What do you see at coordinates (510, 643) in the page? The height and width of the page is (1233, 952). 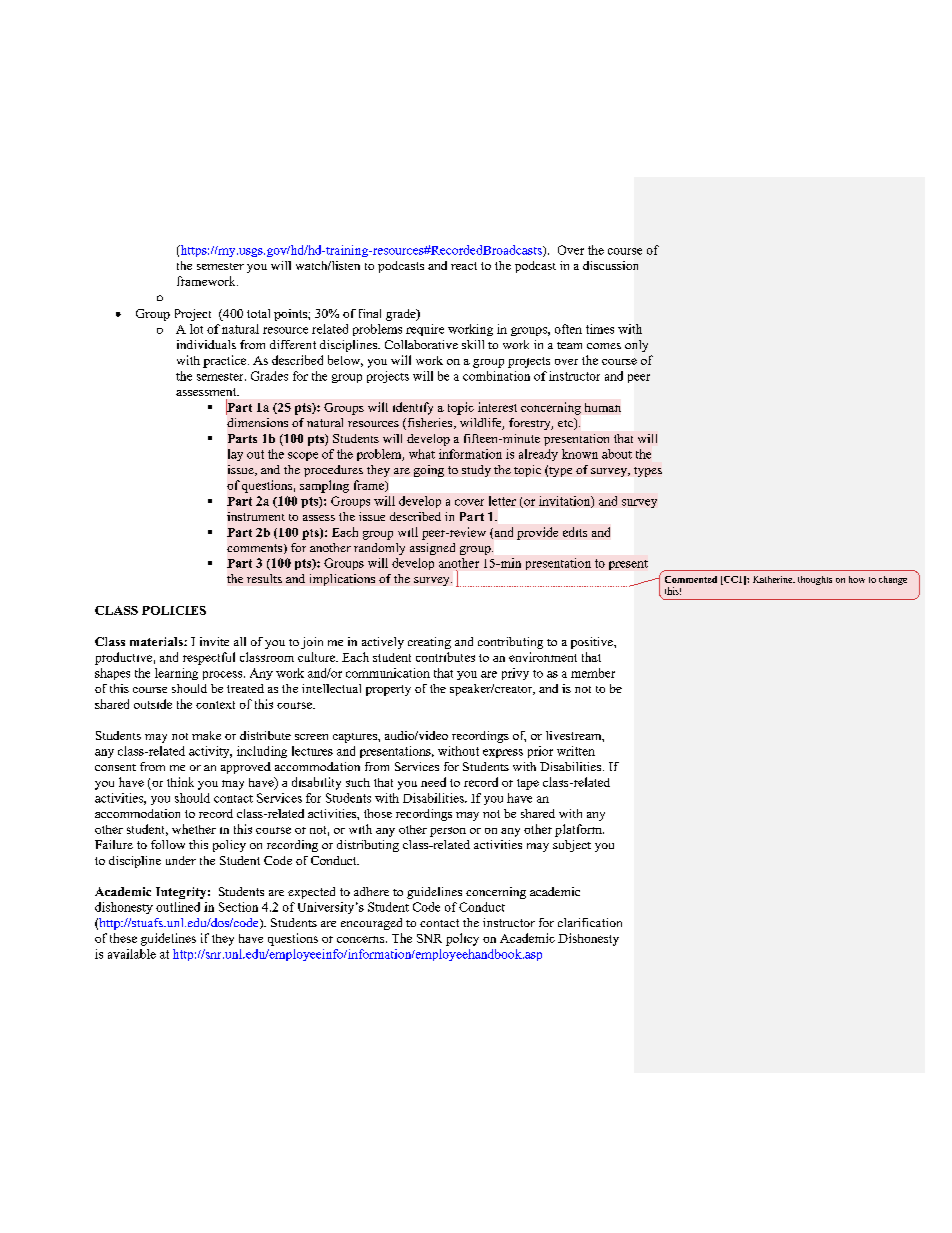 I see `contributing` at bounding box center [510, 643].
